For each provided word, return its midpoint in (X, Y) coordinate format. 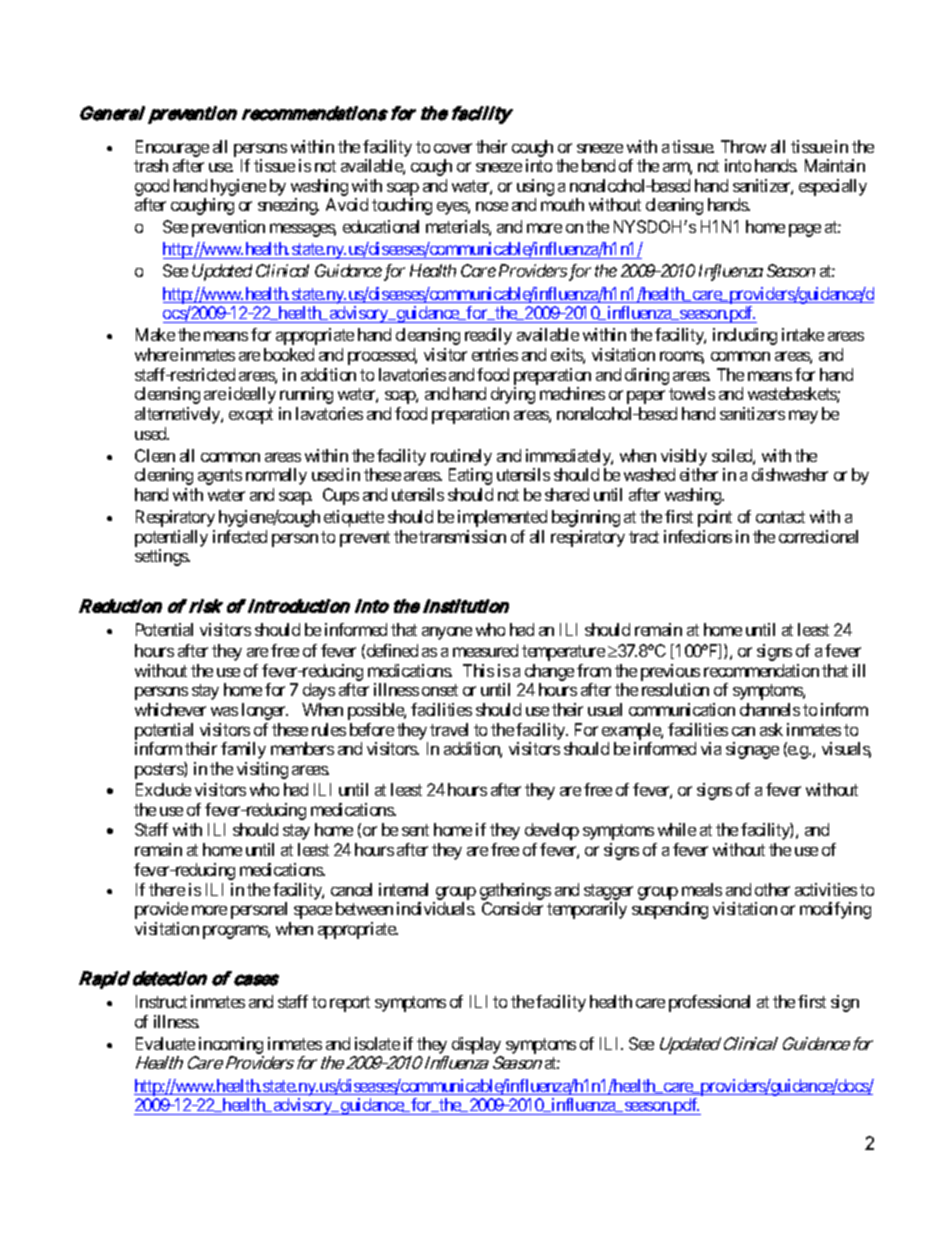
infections (698, 536)
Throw (743, 146)
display (477, 1047)
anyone (447, 633)
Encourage (172, 148)
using (535, 189)
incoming (230, 1047)
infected (240, 536)
